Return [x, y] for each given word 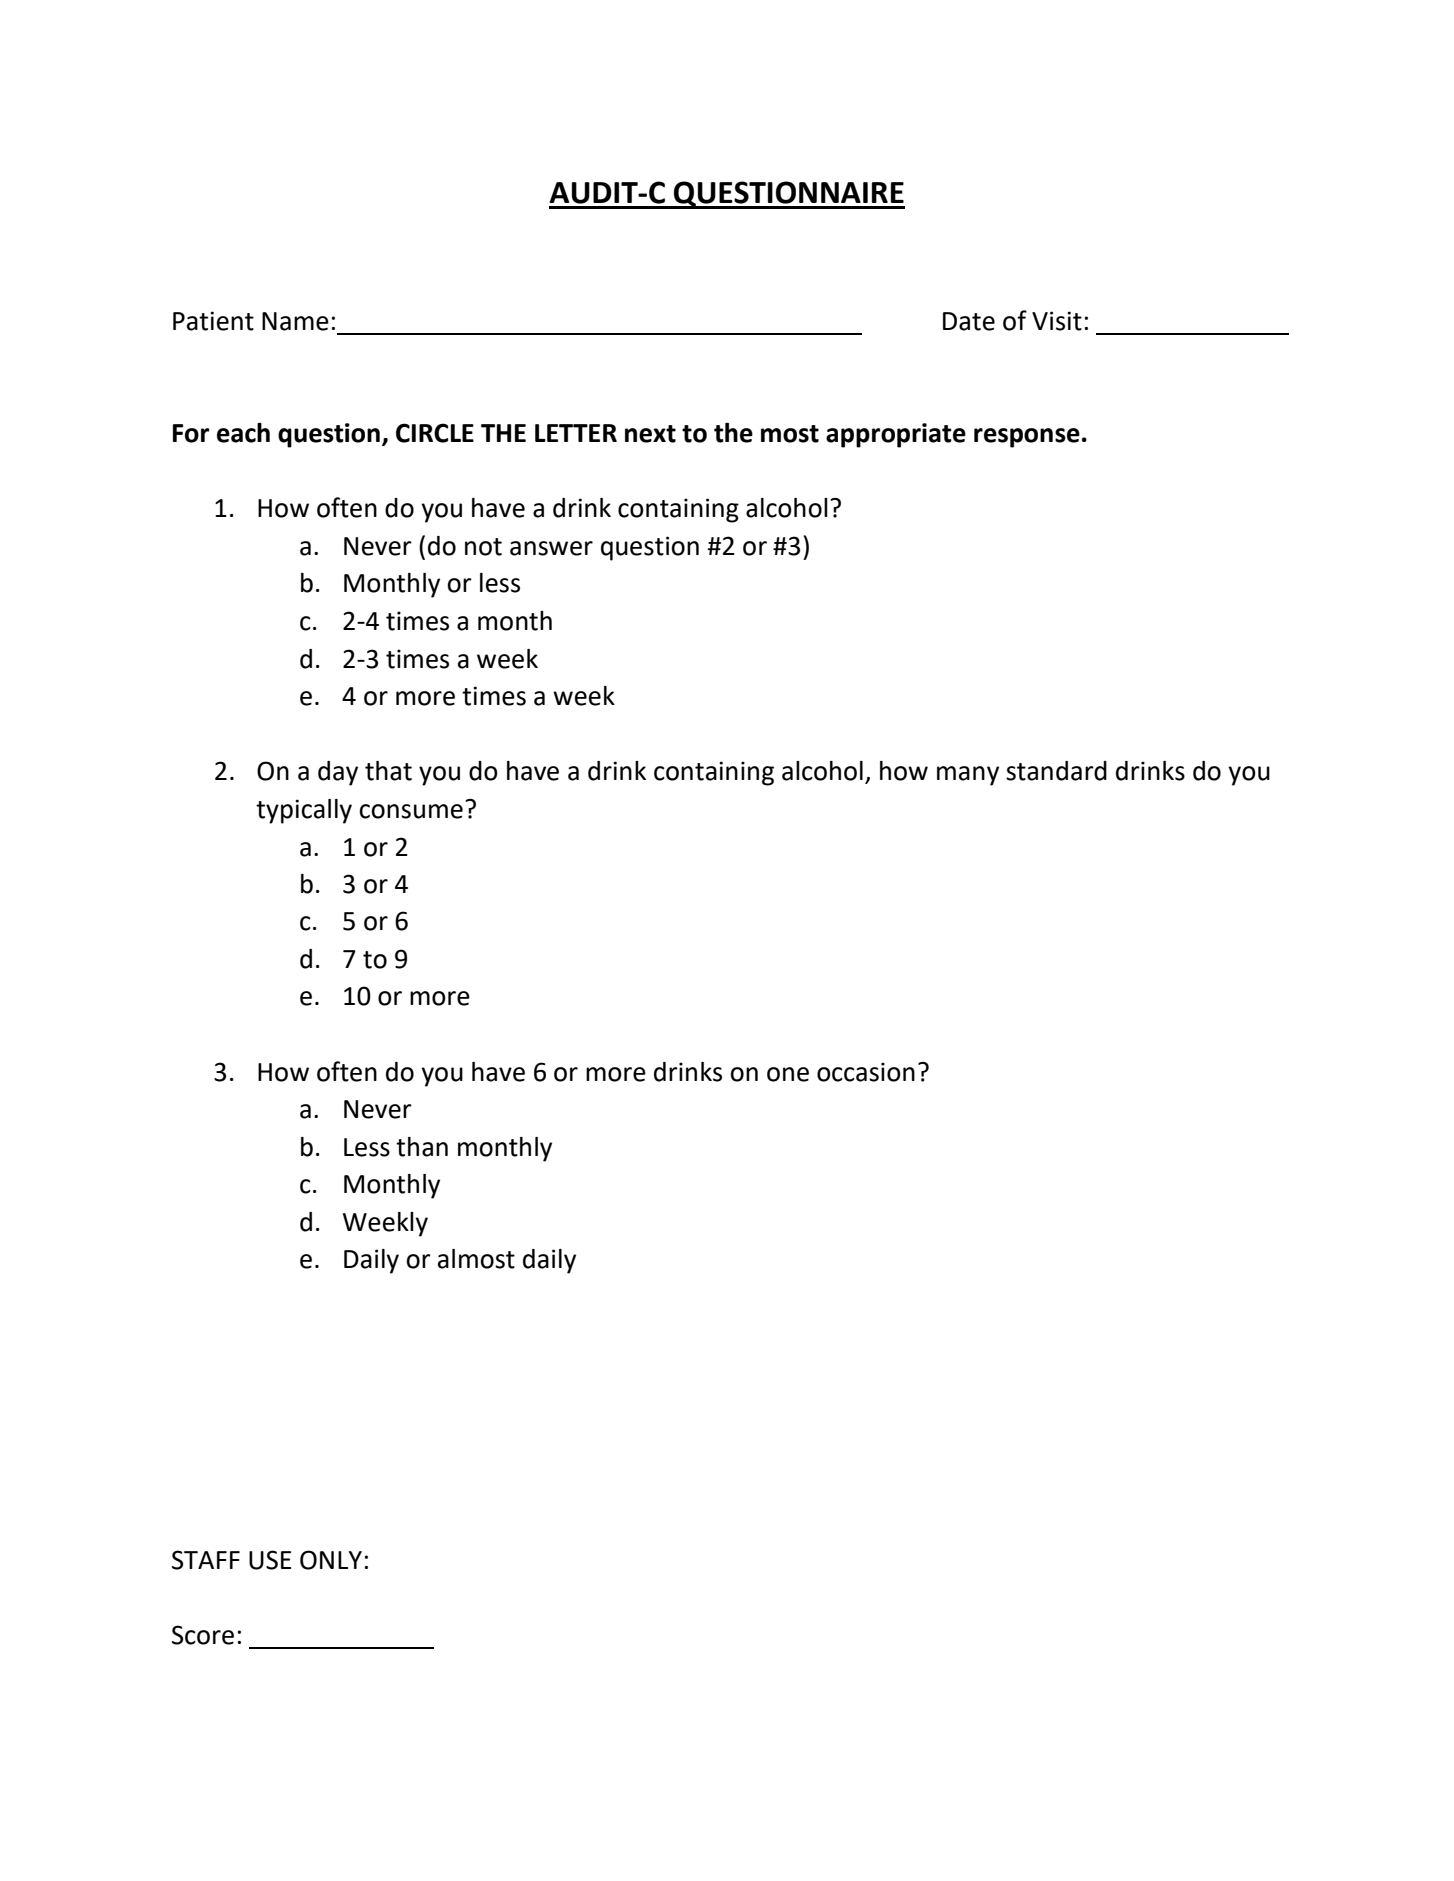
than [422, 1147]
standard [1056, 771]
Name [295, 321]
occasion [866, 1072]
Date [969, 321]
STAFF [206, 1560]
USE [270, 1560]
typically [304, 811]
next [650, 434]
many [968, 776]
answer [551, 548]
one [788, 1074]
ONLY [331, 1560]
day [338, 773]
